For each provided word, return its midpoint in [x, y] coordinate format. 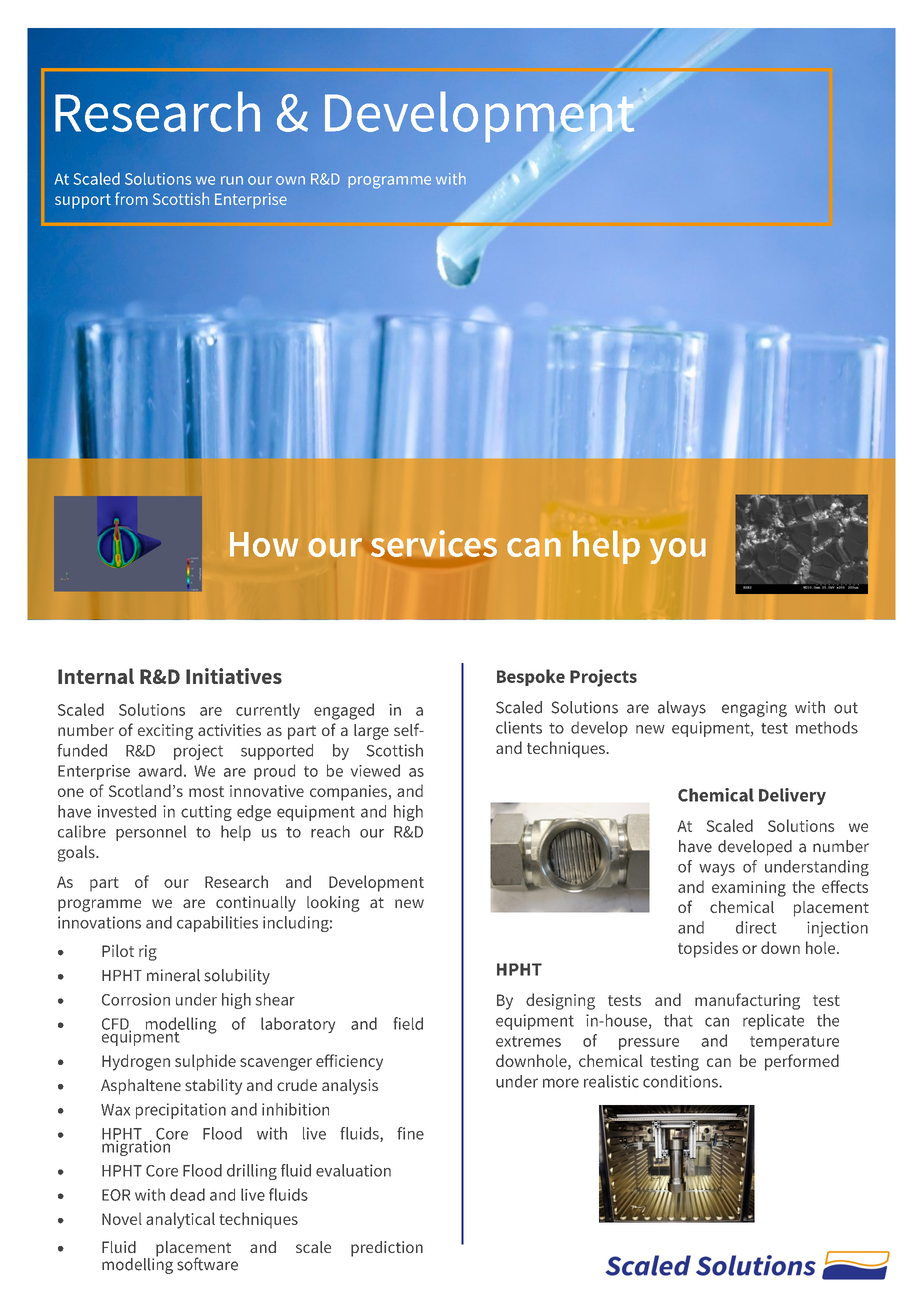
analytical [180, 1220]
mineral [173, 975]
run [232, 180]
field [408, 1023]
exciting [165, 732]
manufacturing [747, 1001]
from [131, 198]
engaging [754, 709]
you [678, 551]
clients [519, 727]
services [434, 543]
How [264, 544]
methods [827, 727]
